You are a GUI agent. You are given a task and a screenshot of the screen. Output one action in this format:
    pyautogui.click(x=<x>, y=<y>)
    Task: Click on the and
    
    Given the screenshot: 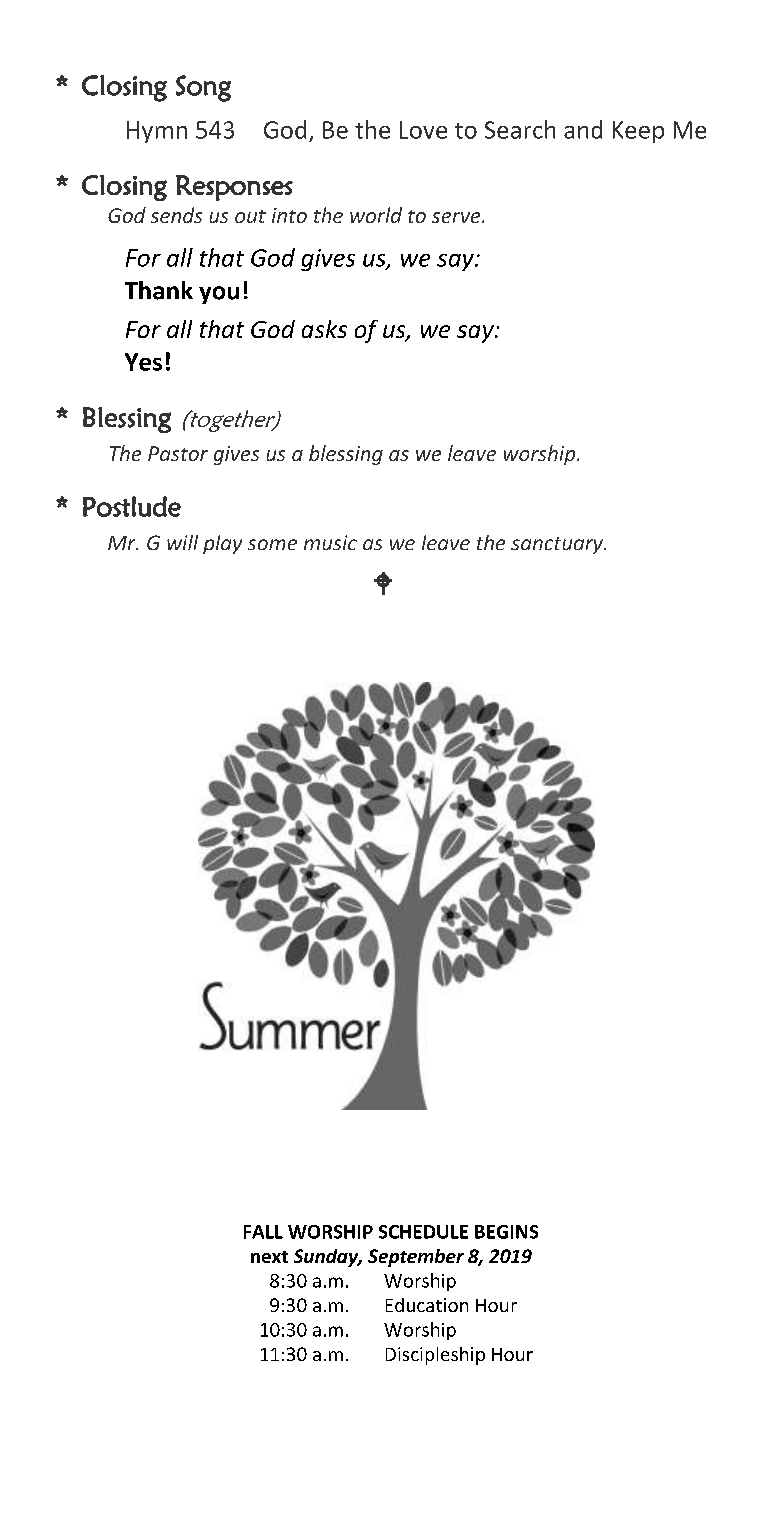 What is the action you would take?
    pyautogui.click(x=583, y=129)
